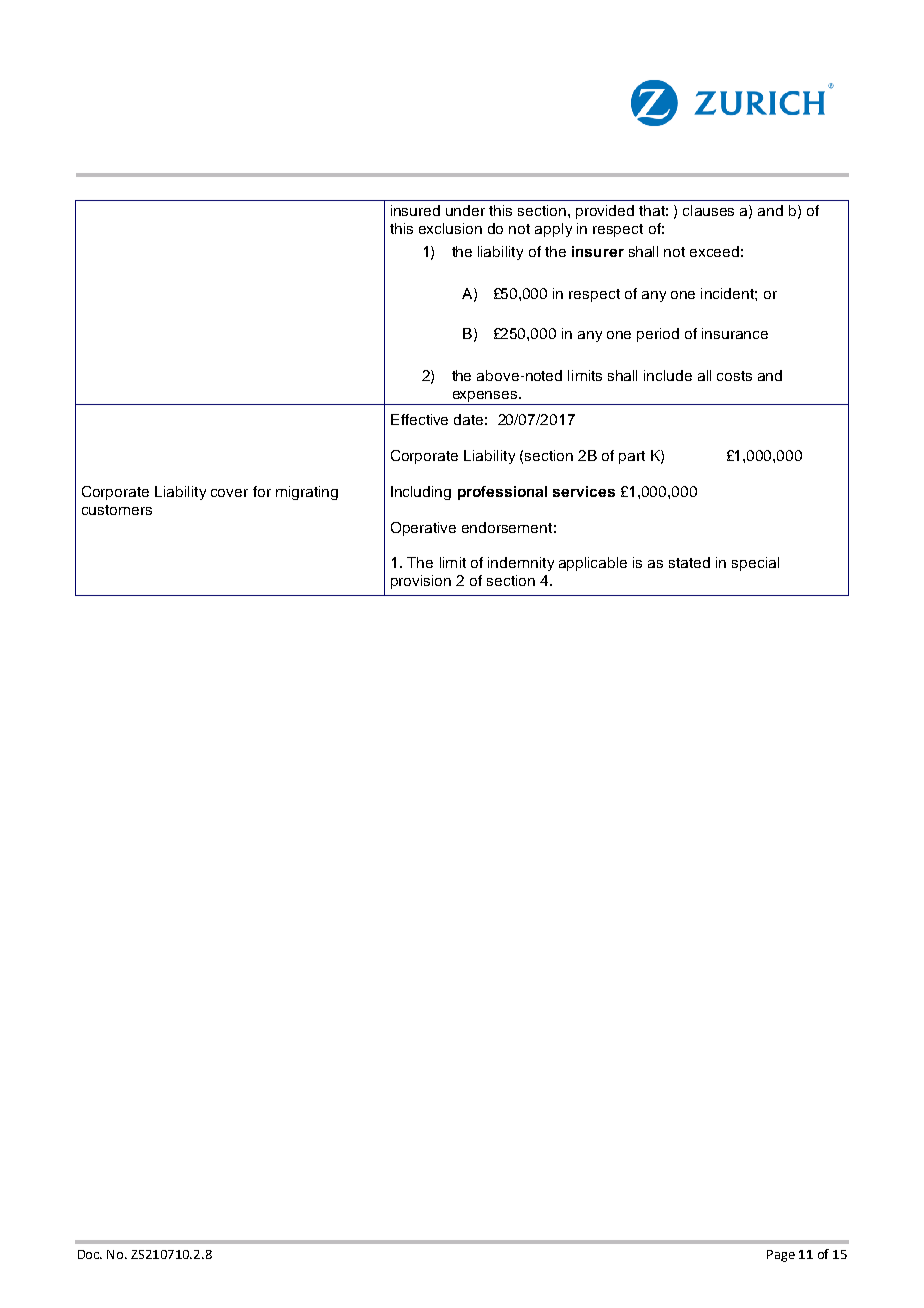 This screenshot has width=924, height=1308. Describe the element at coordinates (450, 228) in the screenshot. I see `exclusion` at that location.
